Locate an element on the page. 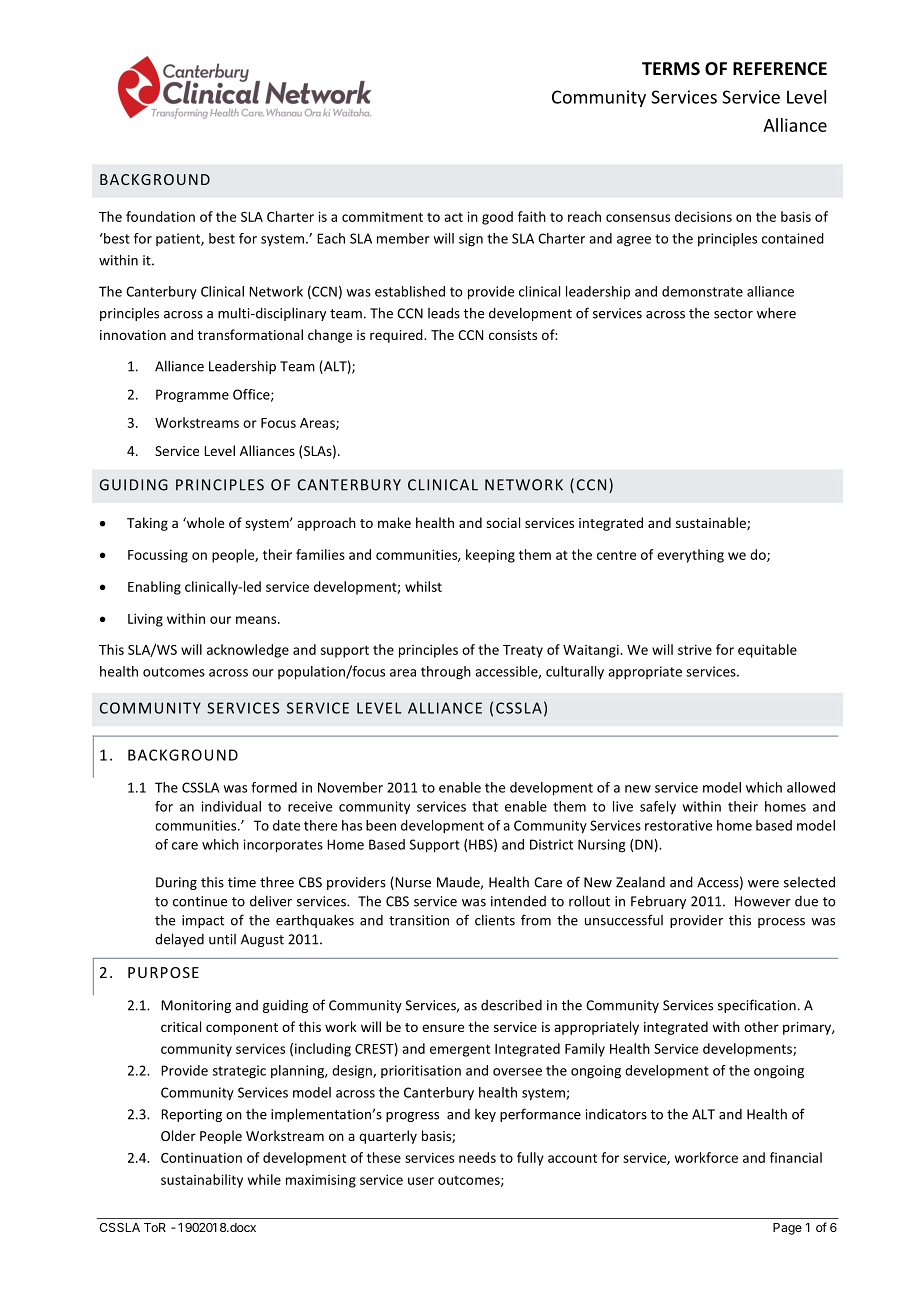 The image size is (924, 1308). good is located at coordinates (497, 218).
